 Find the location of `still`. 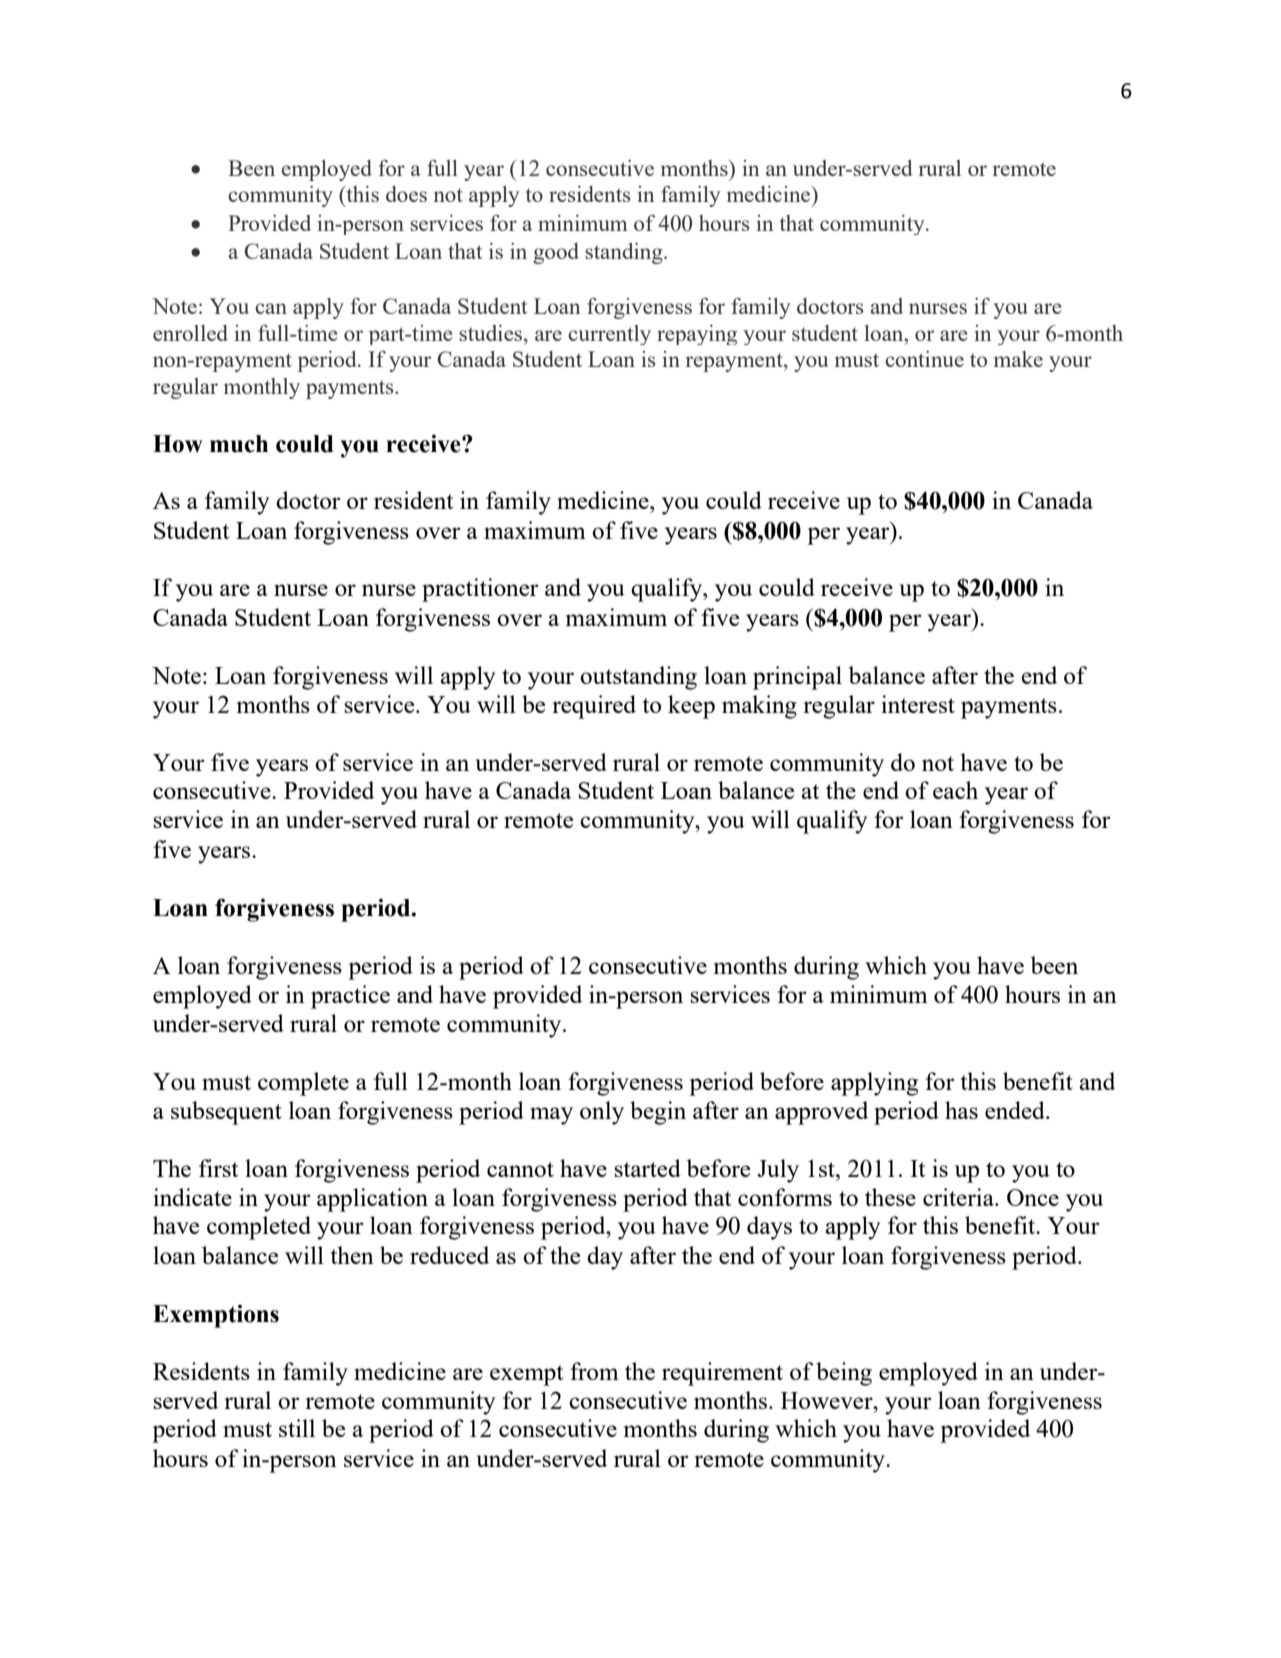

still is located at coordinates (297, 1428).
